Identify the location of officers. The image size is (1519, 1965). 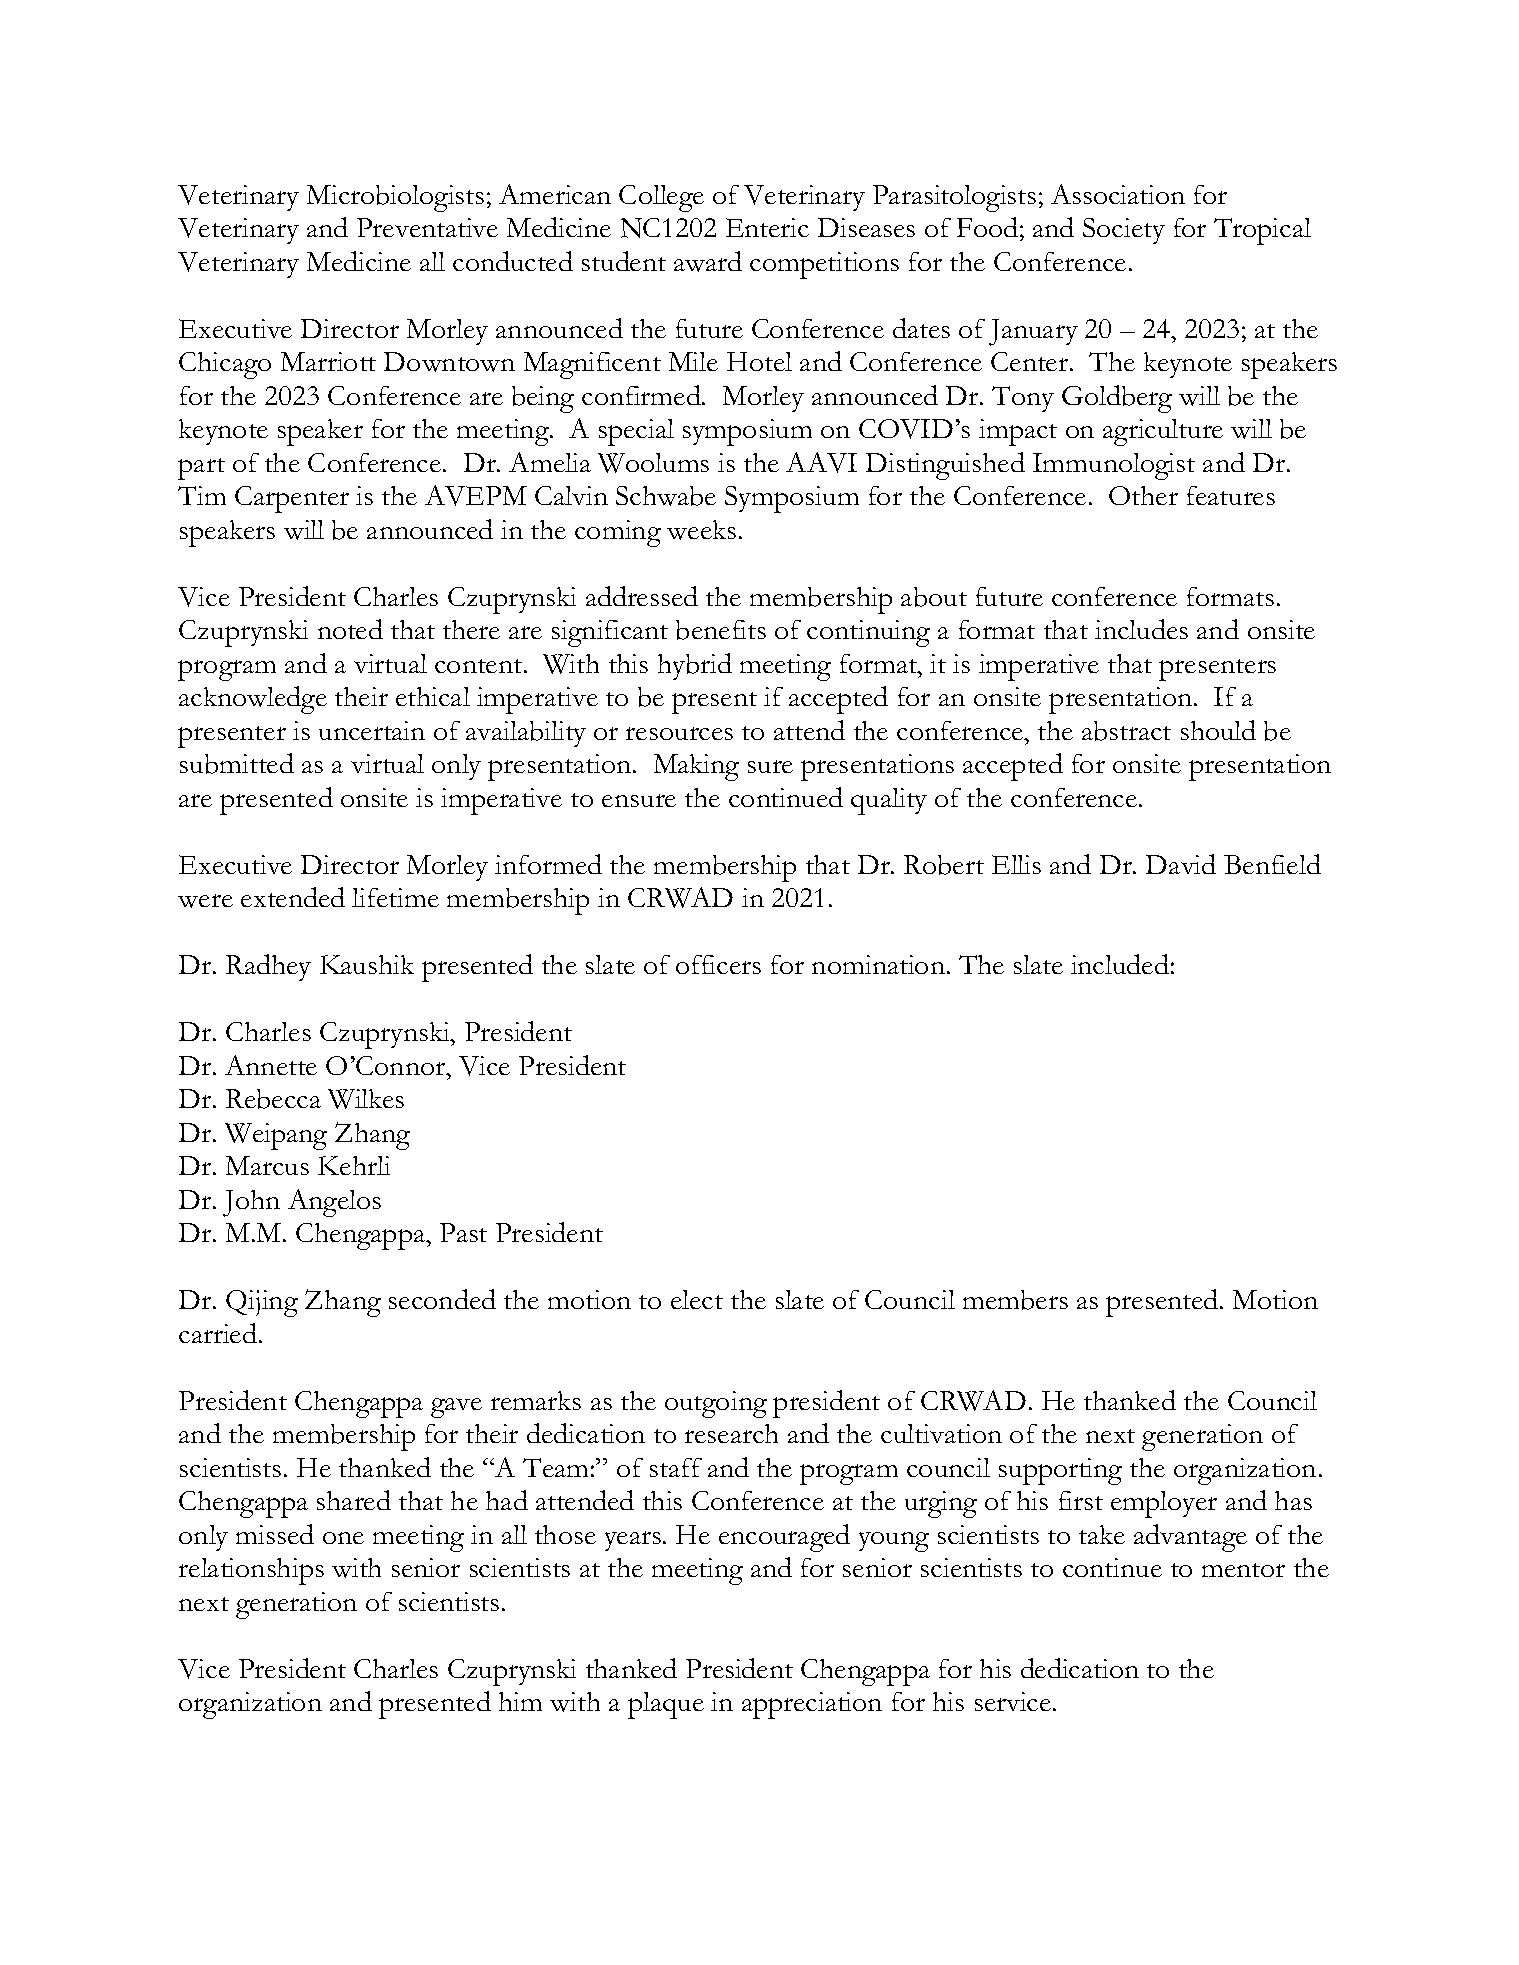
(718, 964).
